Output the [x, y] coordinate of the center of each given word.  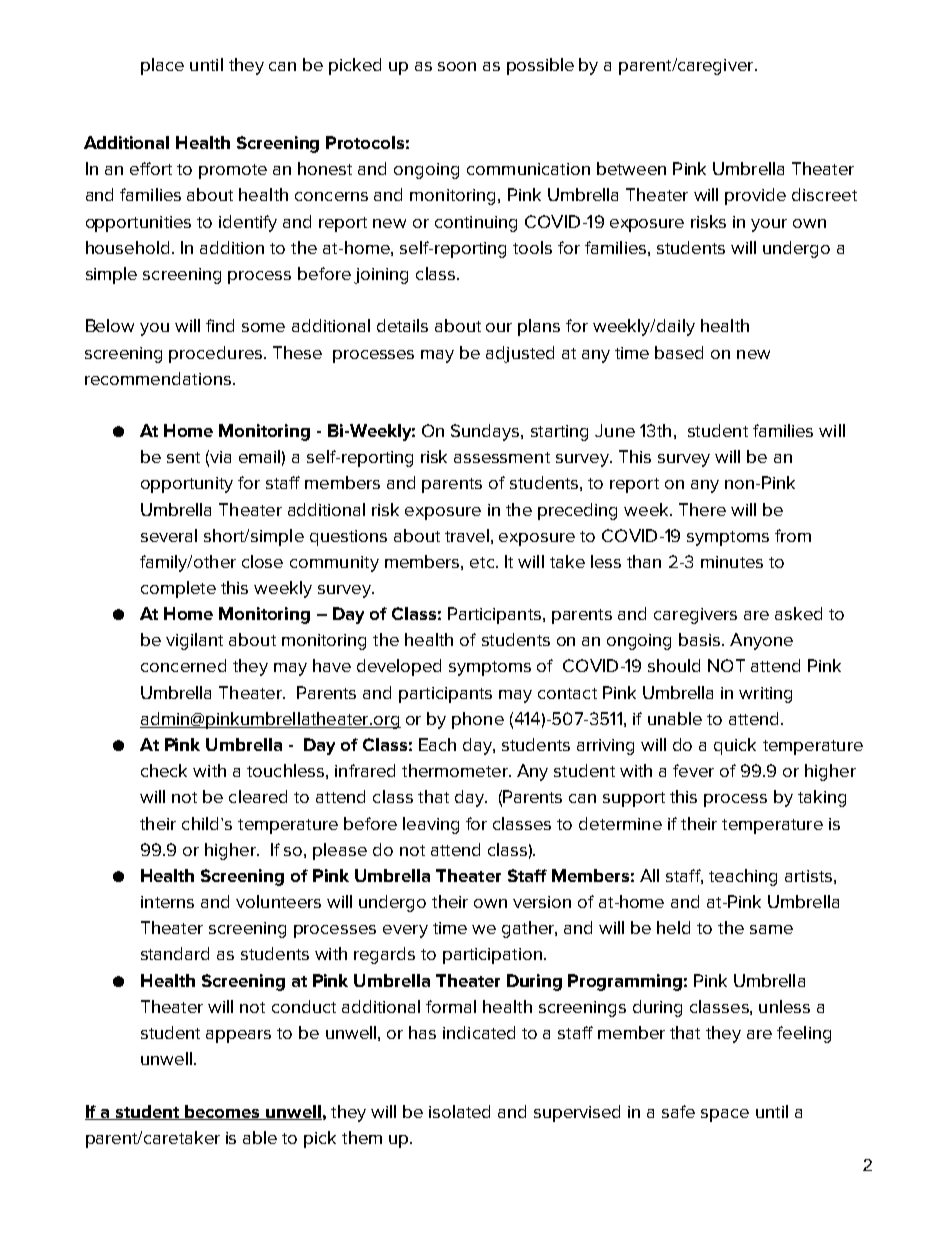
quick [735, 746]
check [164, 770]
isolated [459, 1111]
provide [755, 196]
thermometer [456, 770]
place [162, 66]
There [702, 509]
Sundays [486, 432]
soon [457, 66]
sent [183, 457]
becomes [223, 1112]
